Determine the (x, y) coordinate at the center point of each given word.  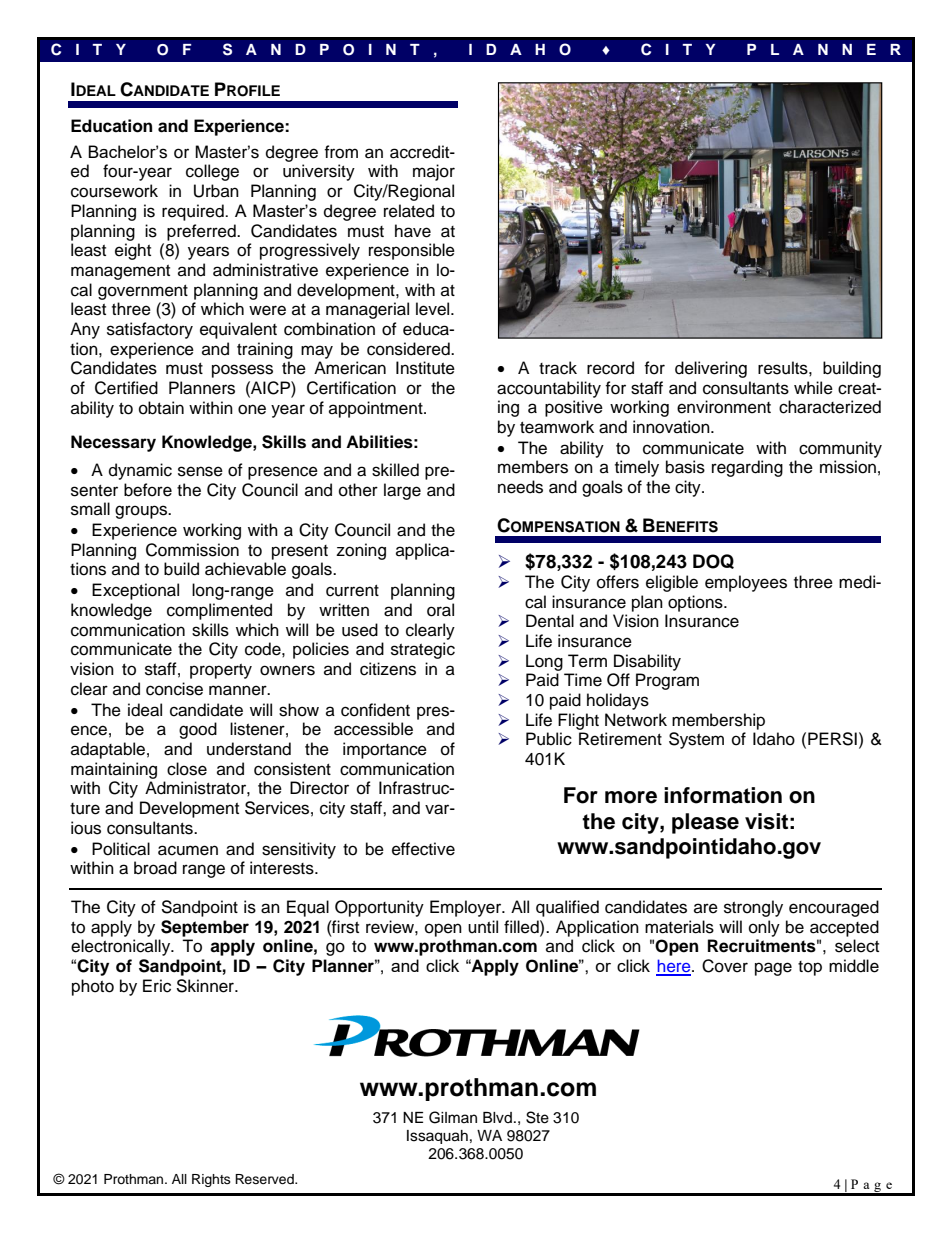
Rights (211, 1180)
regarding (747, 468)
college (212, 172)
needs (520, 487)
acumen (188, 850)
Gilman (453, 1117)
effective (423, 849)
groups (142, 512)
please (705, 823)
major (434, 172)
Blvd (497, 1117)
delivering (711, 369)
